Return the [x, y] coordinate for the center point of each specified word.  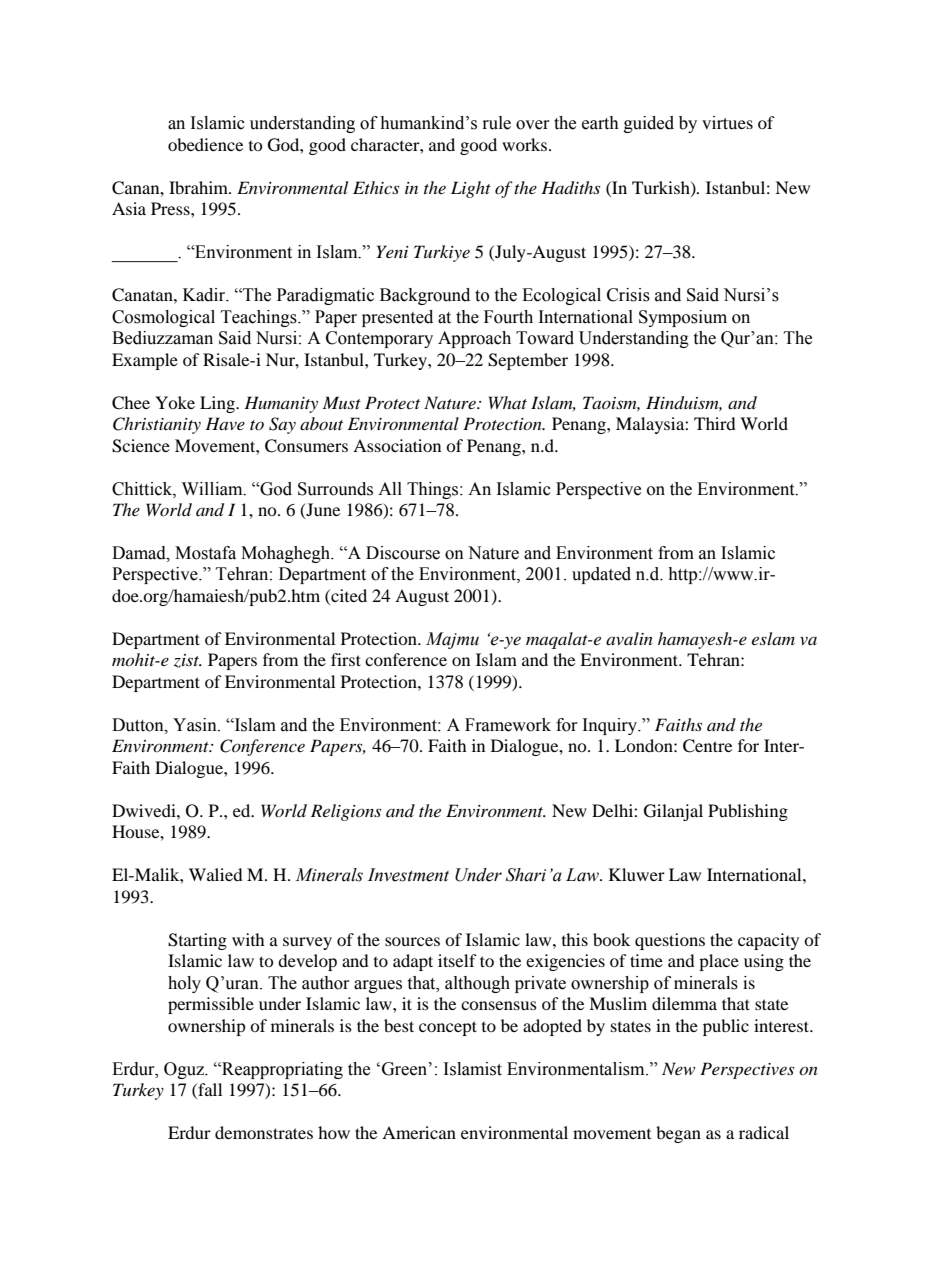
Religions [346, 812]
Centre [707, 746]
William [213, 489]
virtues [727, 123]
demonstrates [264, 1132]
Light [471, 189]
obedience [205, 144]
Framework [508, 725]
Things [434, 490]
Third [715, 423]
